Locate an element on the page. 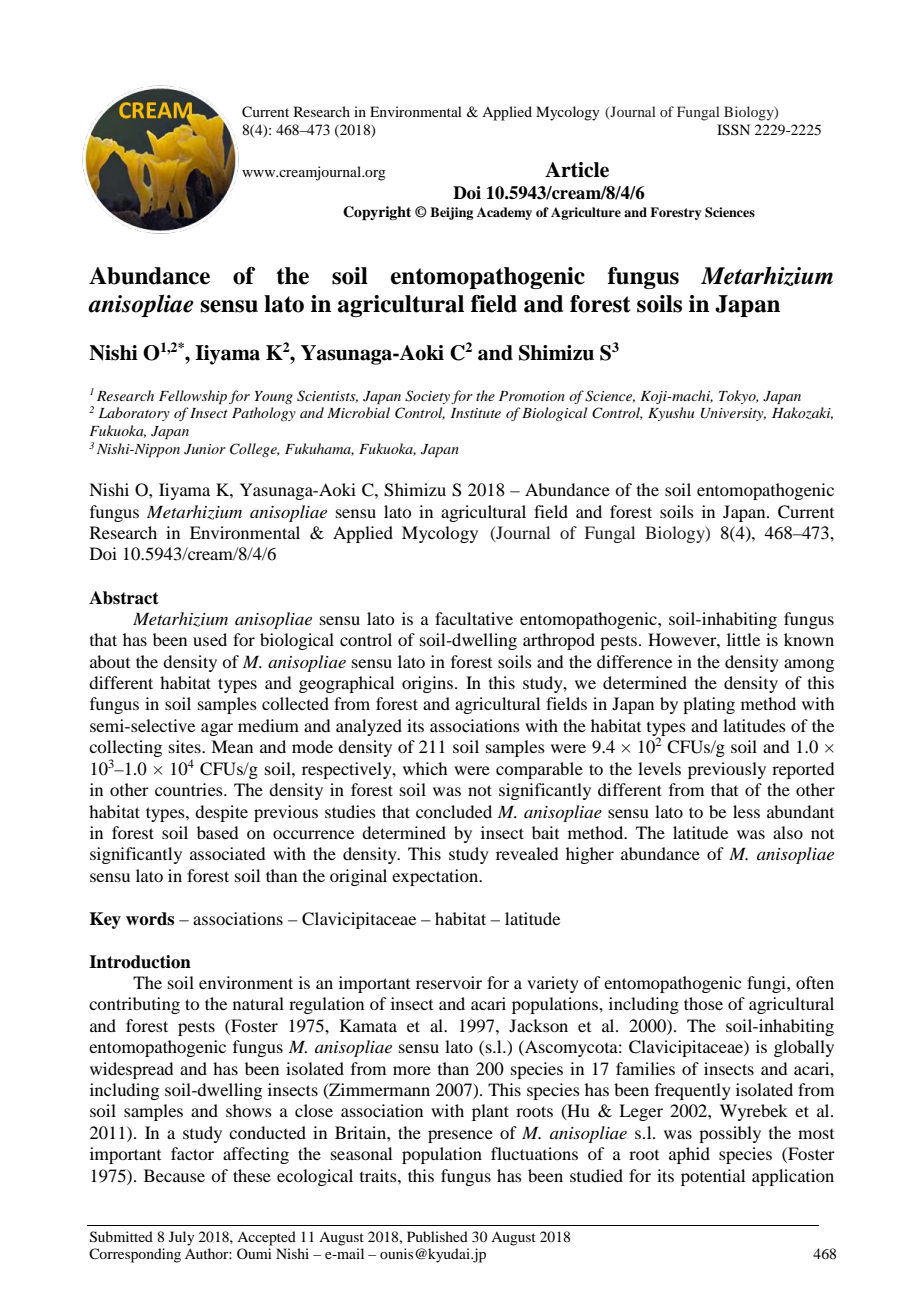 The height and width of the image is (1308, 924). Beijing is located at coordinates (451, 213).
